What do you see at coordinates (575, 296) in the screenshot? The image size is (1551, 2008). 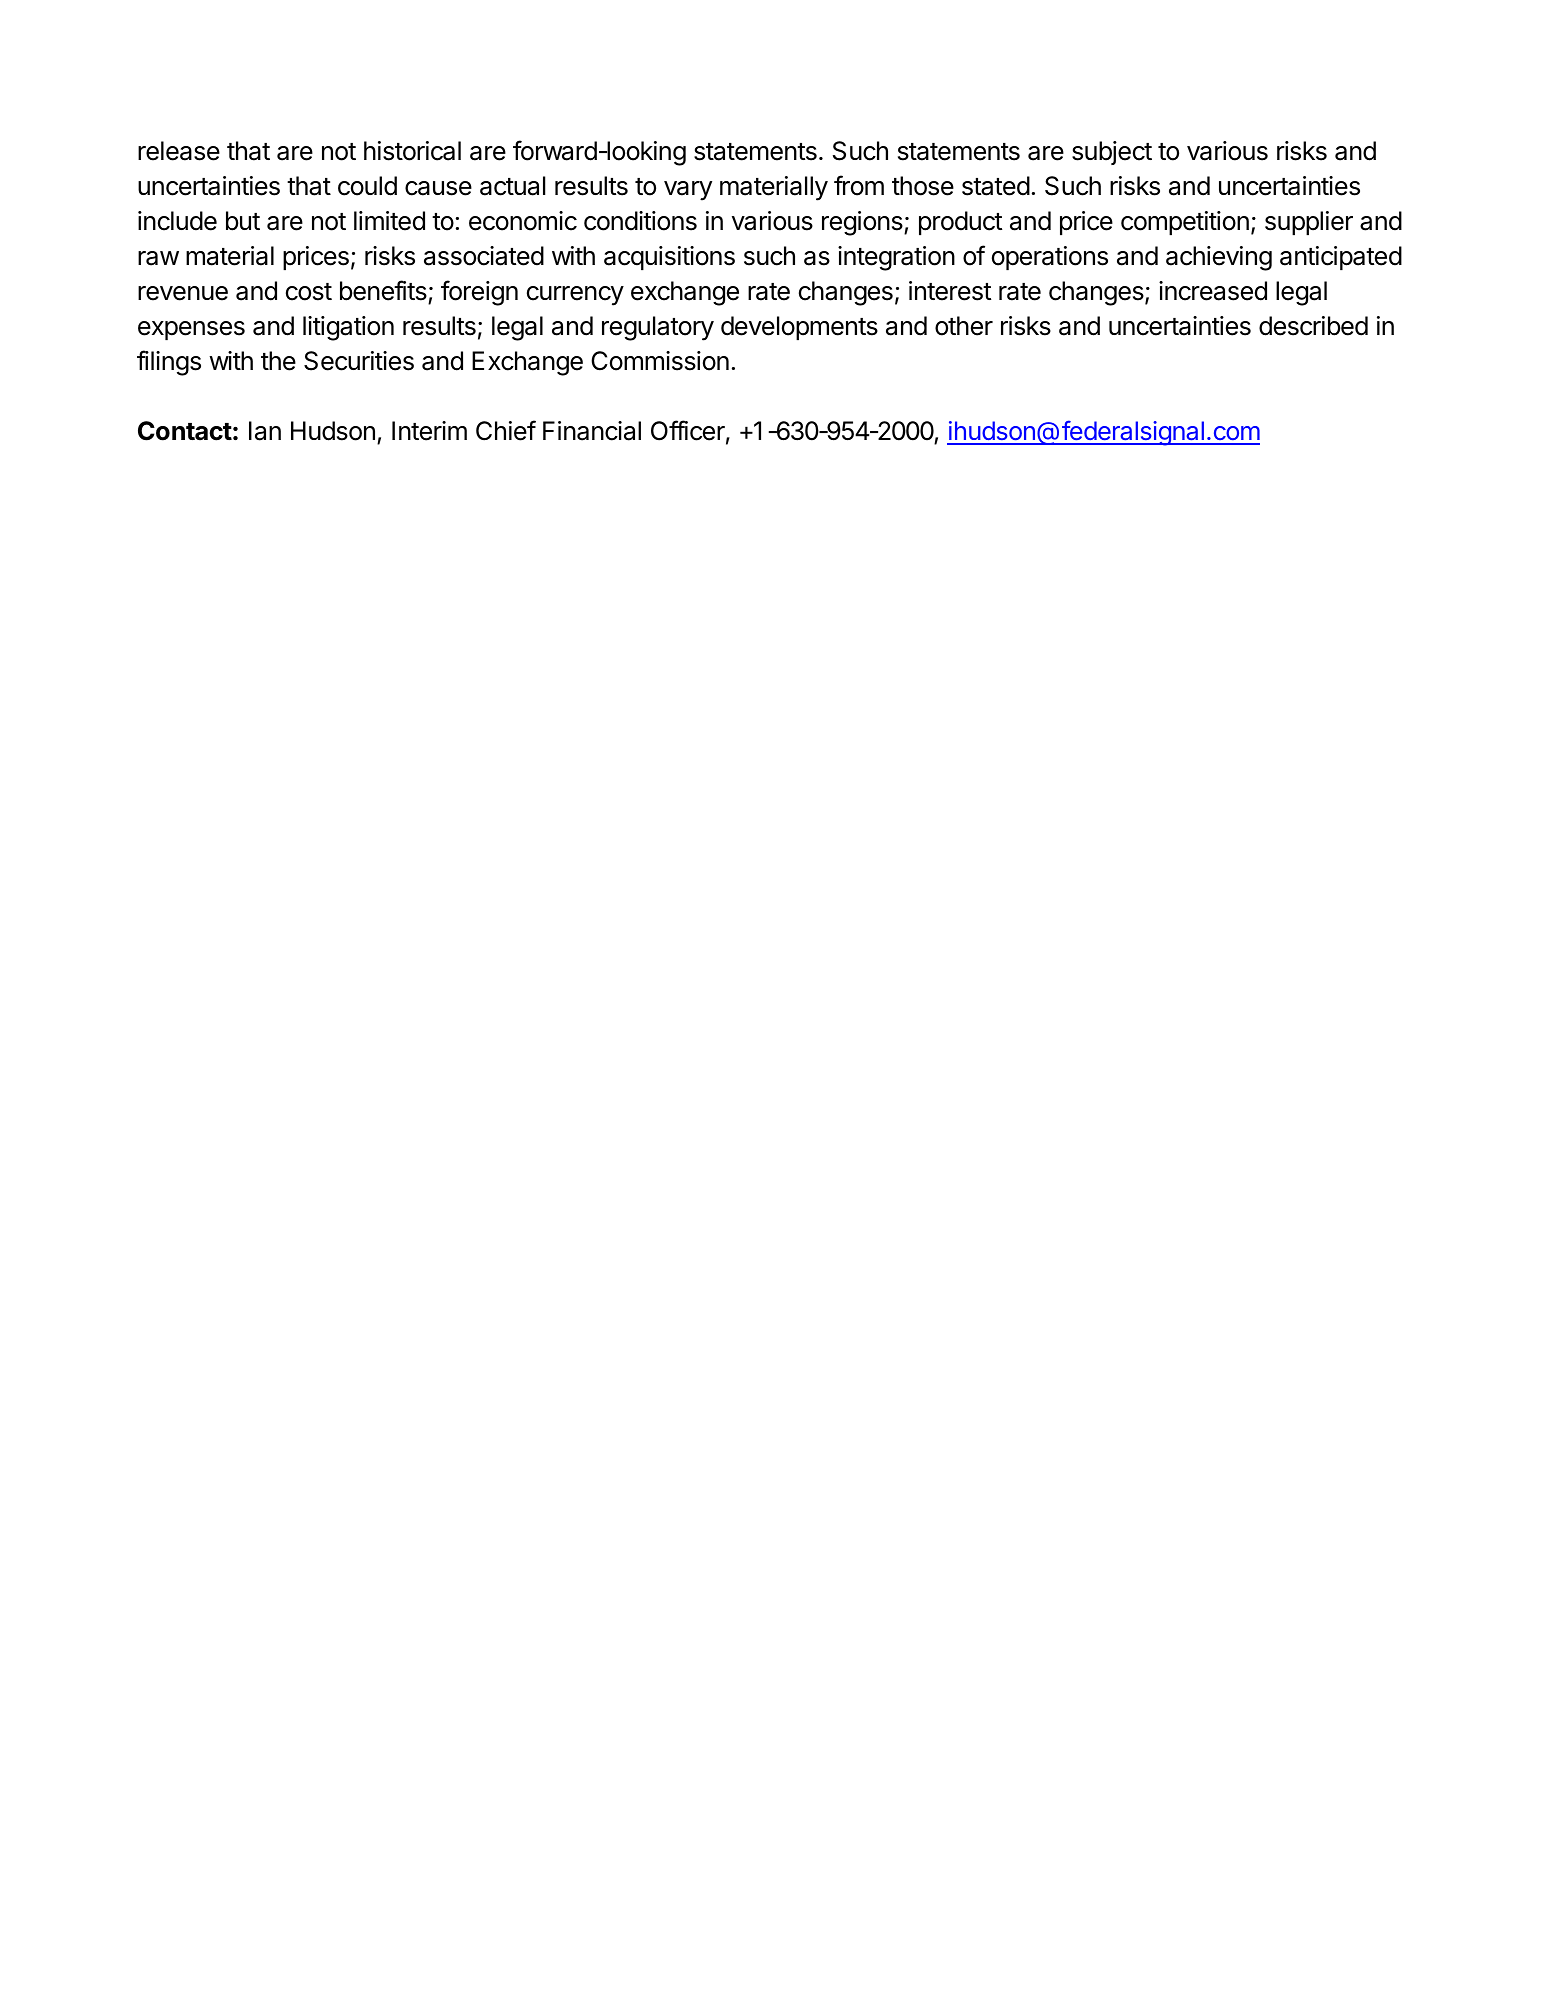 I see `currency` at bounding box center [575, 296].
